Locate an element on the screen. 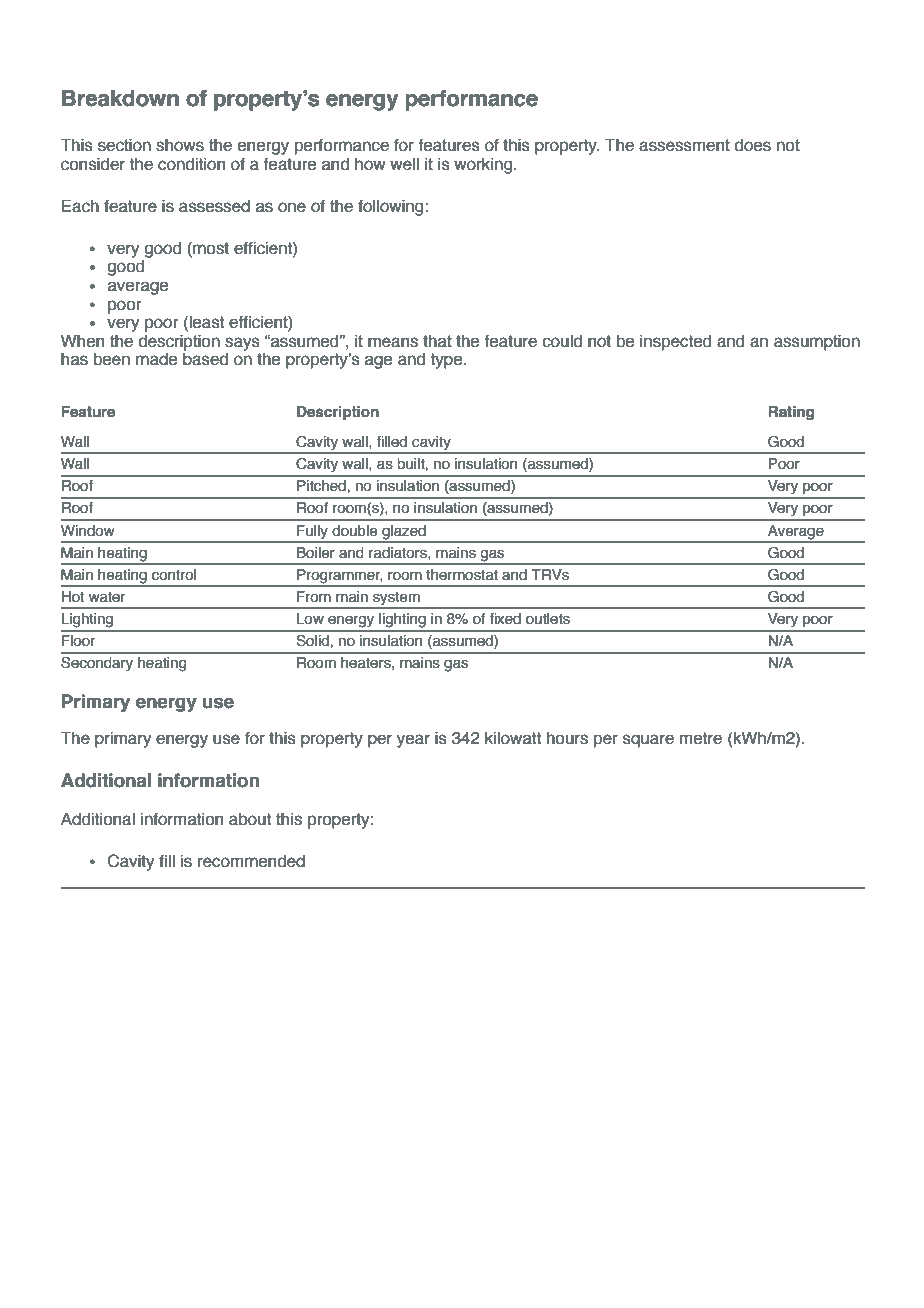 This screenshot has width=924, height=1308. year is located at coordinates (413, 741).
